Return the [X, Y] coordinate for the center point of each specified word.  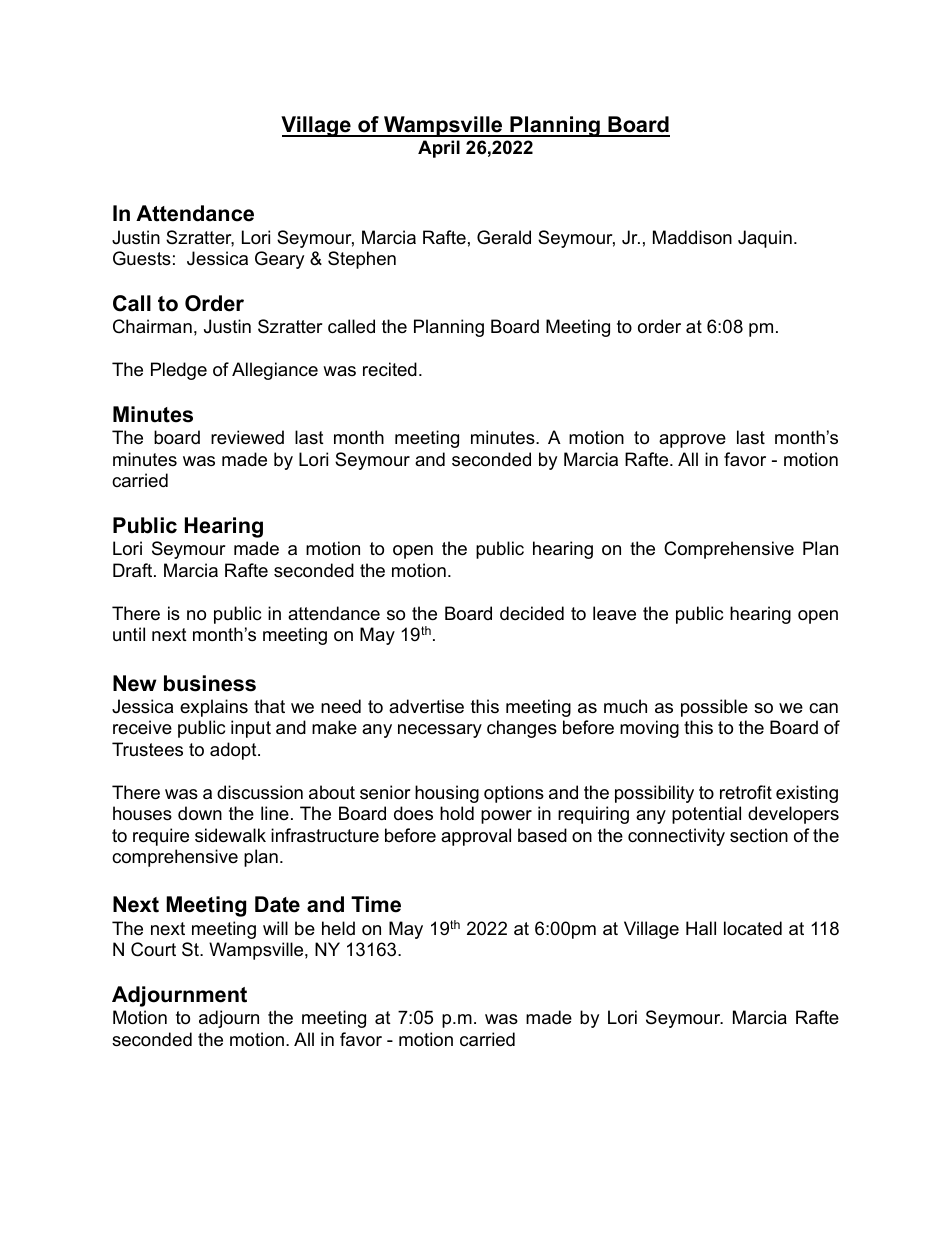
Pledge [179, 371]
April [439, 149]
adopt [234, 751]
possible [714, 708]
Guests [142, 258]
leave [614, 613]
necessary [440, 731]
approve [692, 441]
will [275, 928]
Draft [134, 570]
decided [532, 613]
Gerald [504, 237]
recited [390, 369]
